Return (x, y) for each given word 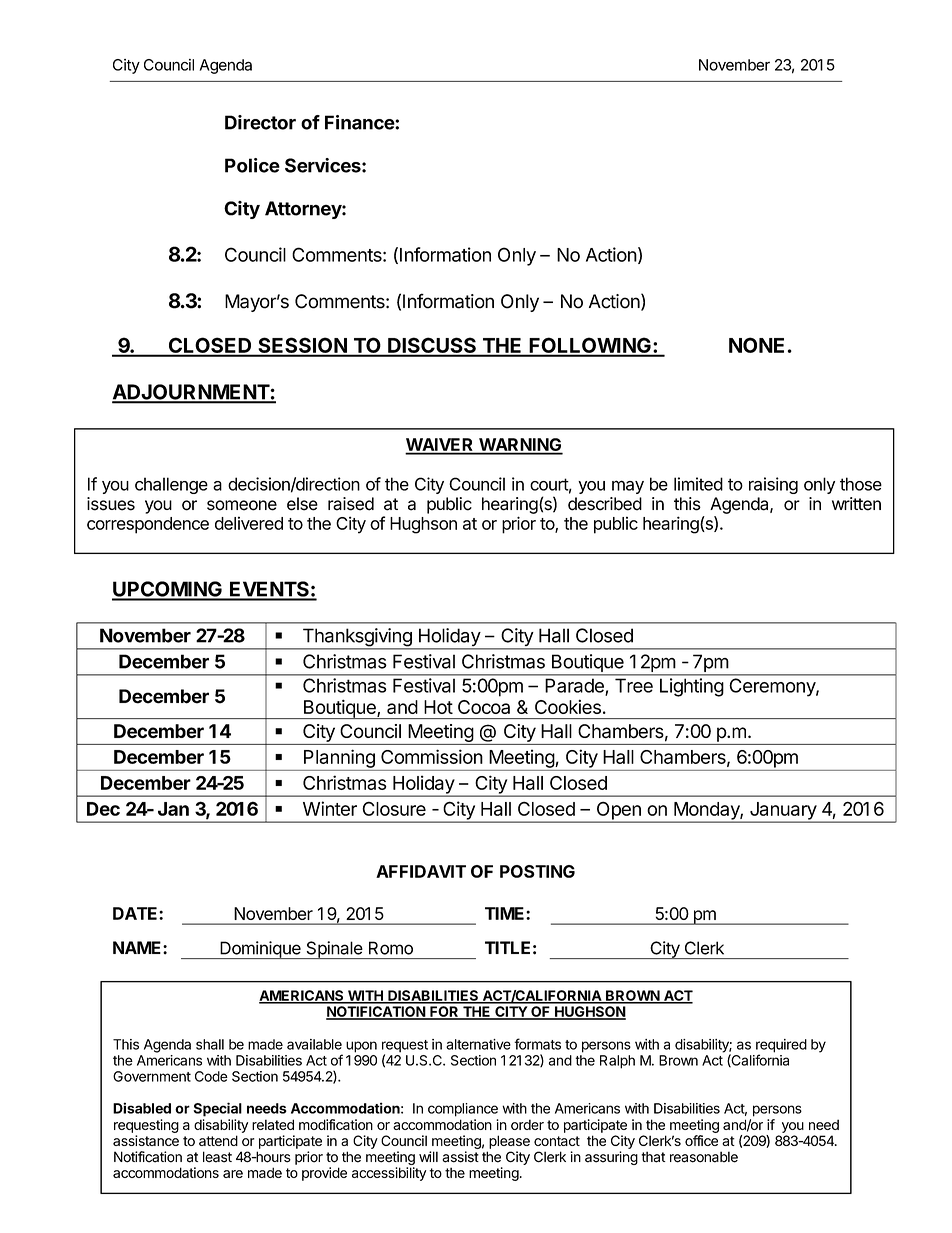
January (783, 812)
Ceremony (773, 687)
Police (252, 165)
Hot (438, 707)
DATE (136, 913)
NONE (756, 345)
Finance (360, 122)
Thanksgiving (357, 638)
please (509, 1142)
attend (218, 1140)
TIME (506, 913)
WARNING (520, 446)
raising (773, 485)
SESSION (302, 346)
